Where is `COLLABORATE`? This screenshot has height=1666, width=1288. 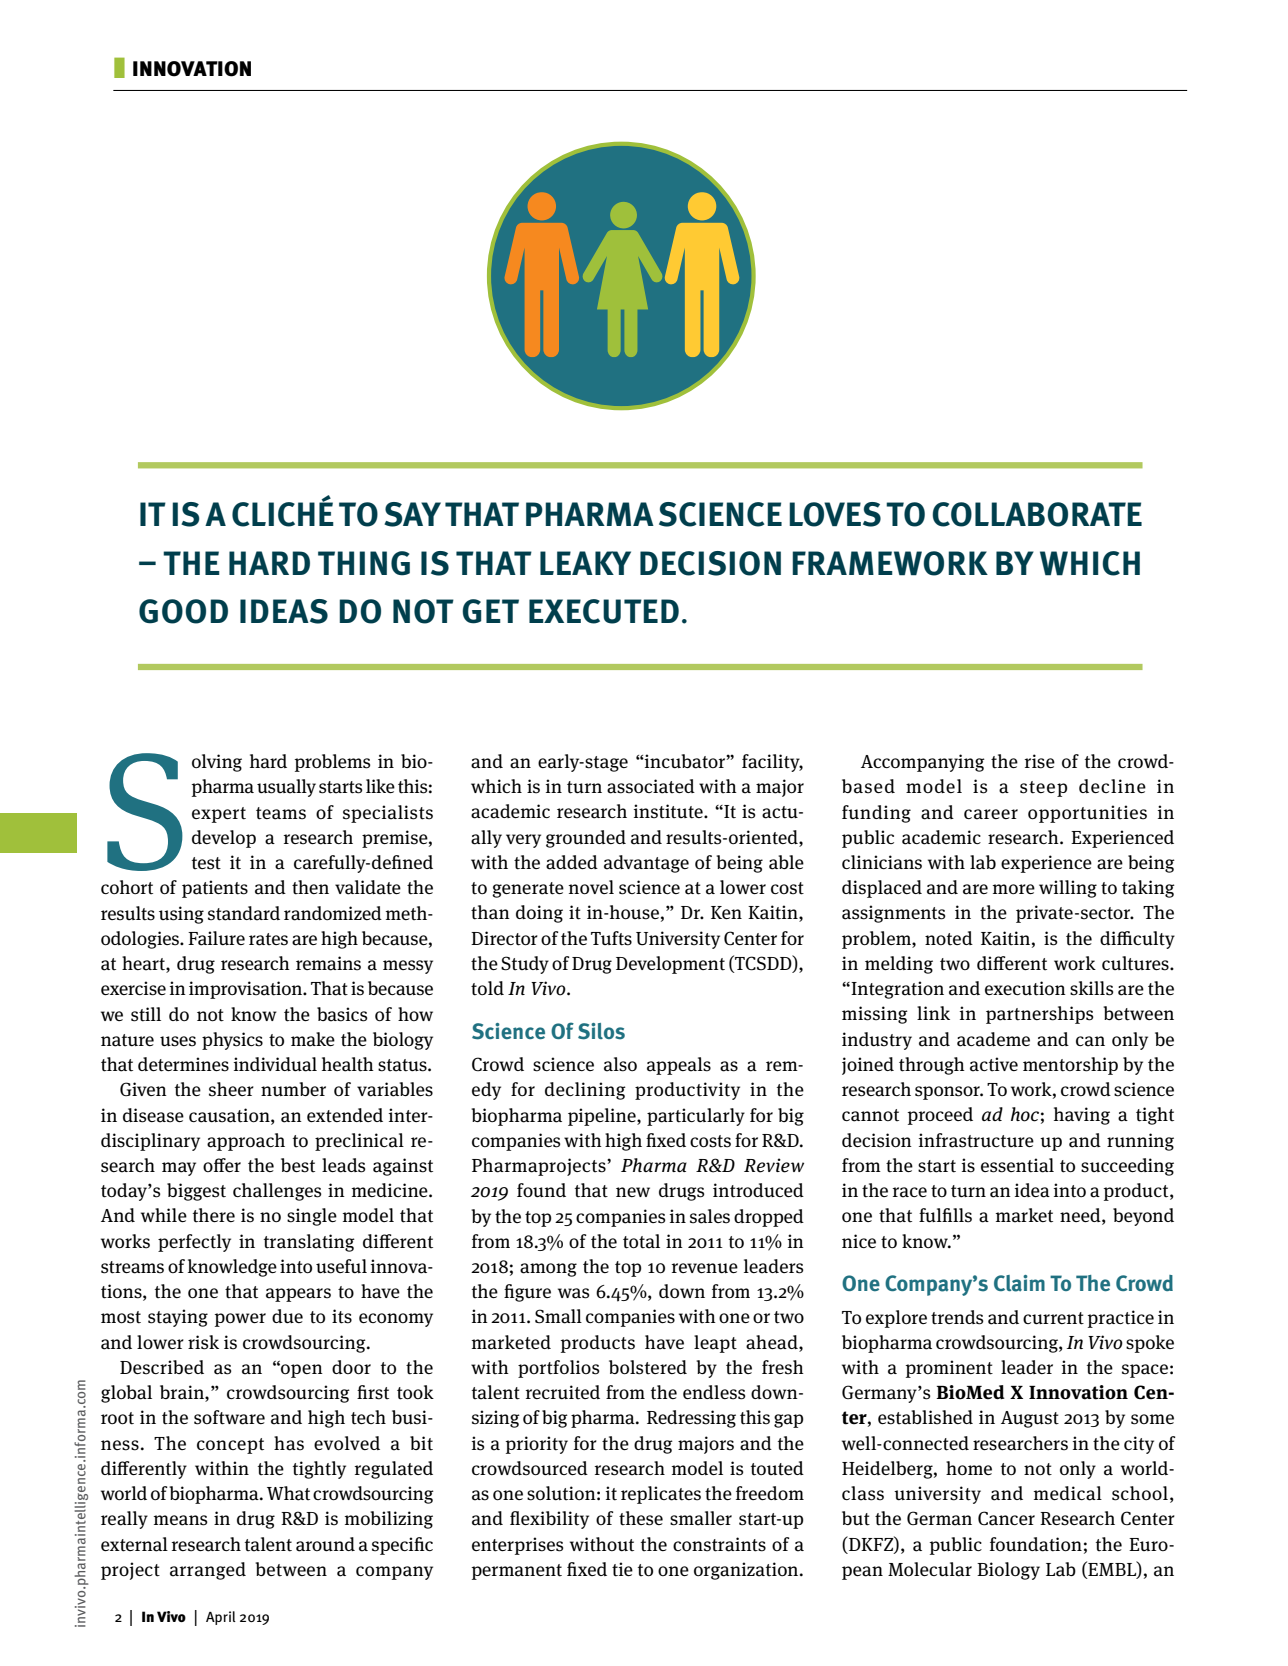
COLLABORATE is located at coordinates (1037, 514).
